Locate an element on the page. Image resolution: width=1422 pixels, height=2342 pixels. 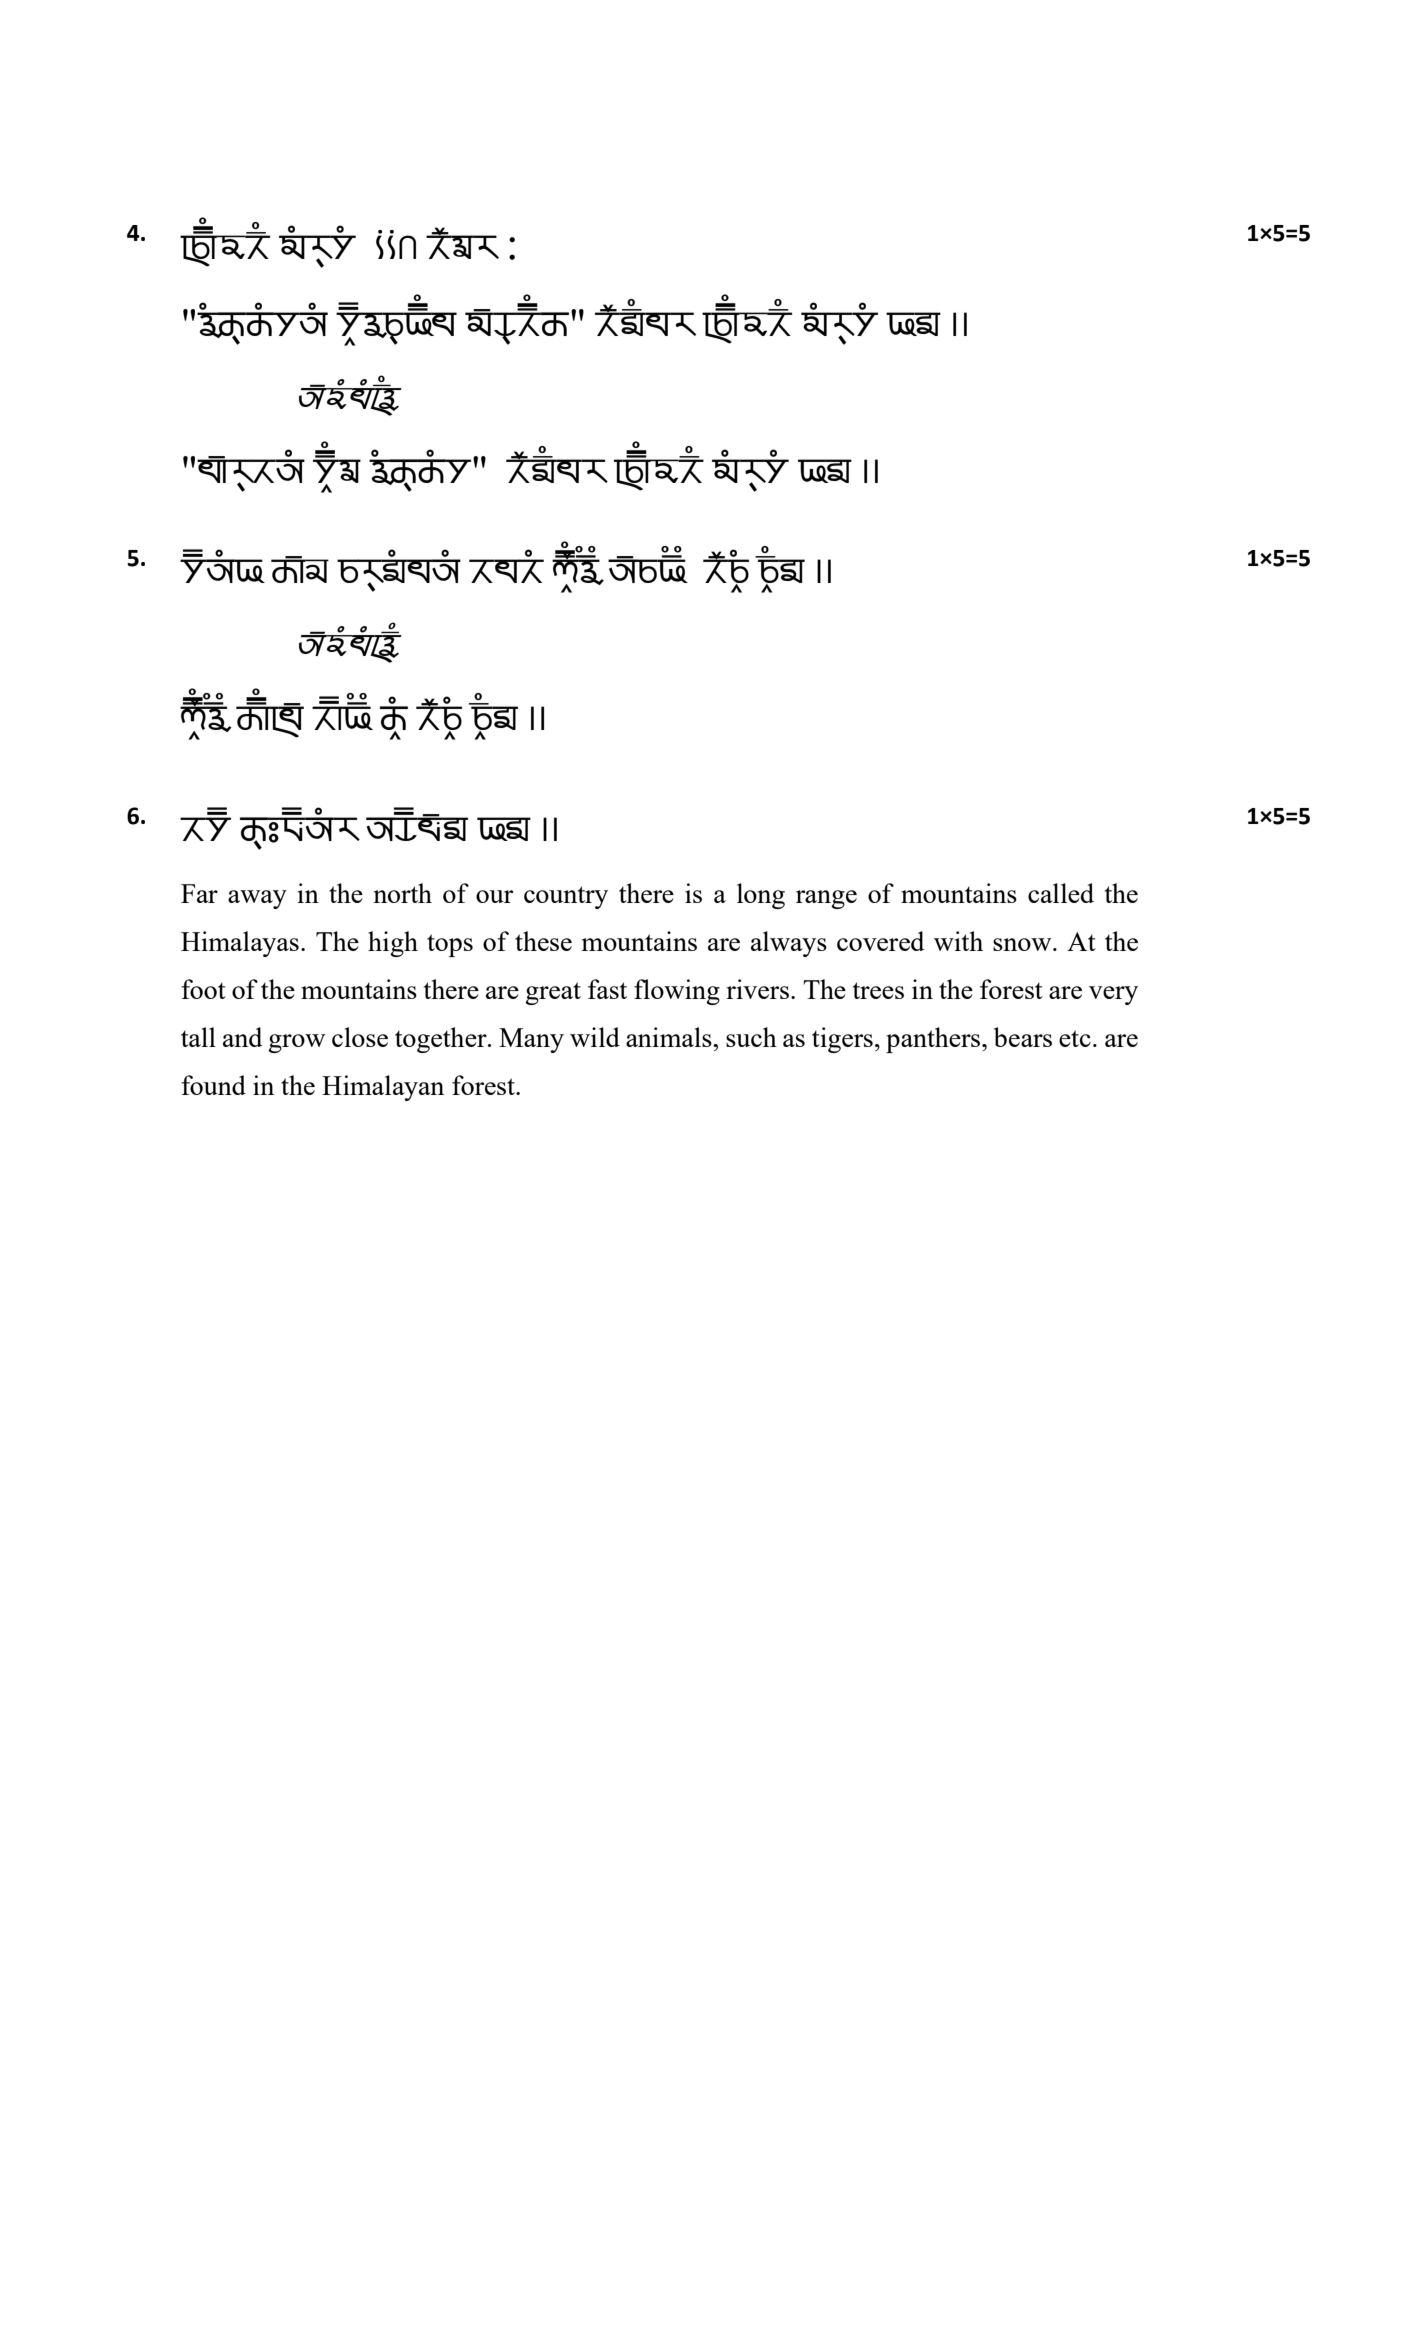
animals is located at coordinates (670, 1037).
